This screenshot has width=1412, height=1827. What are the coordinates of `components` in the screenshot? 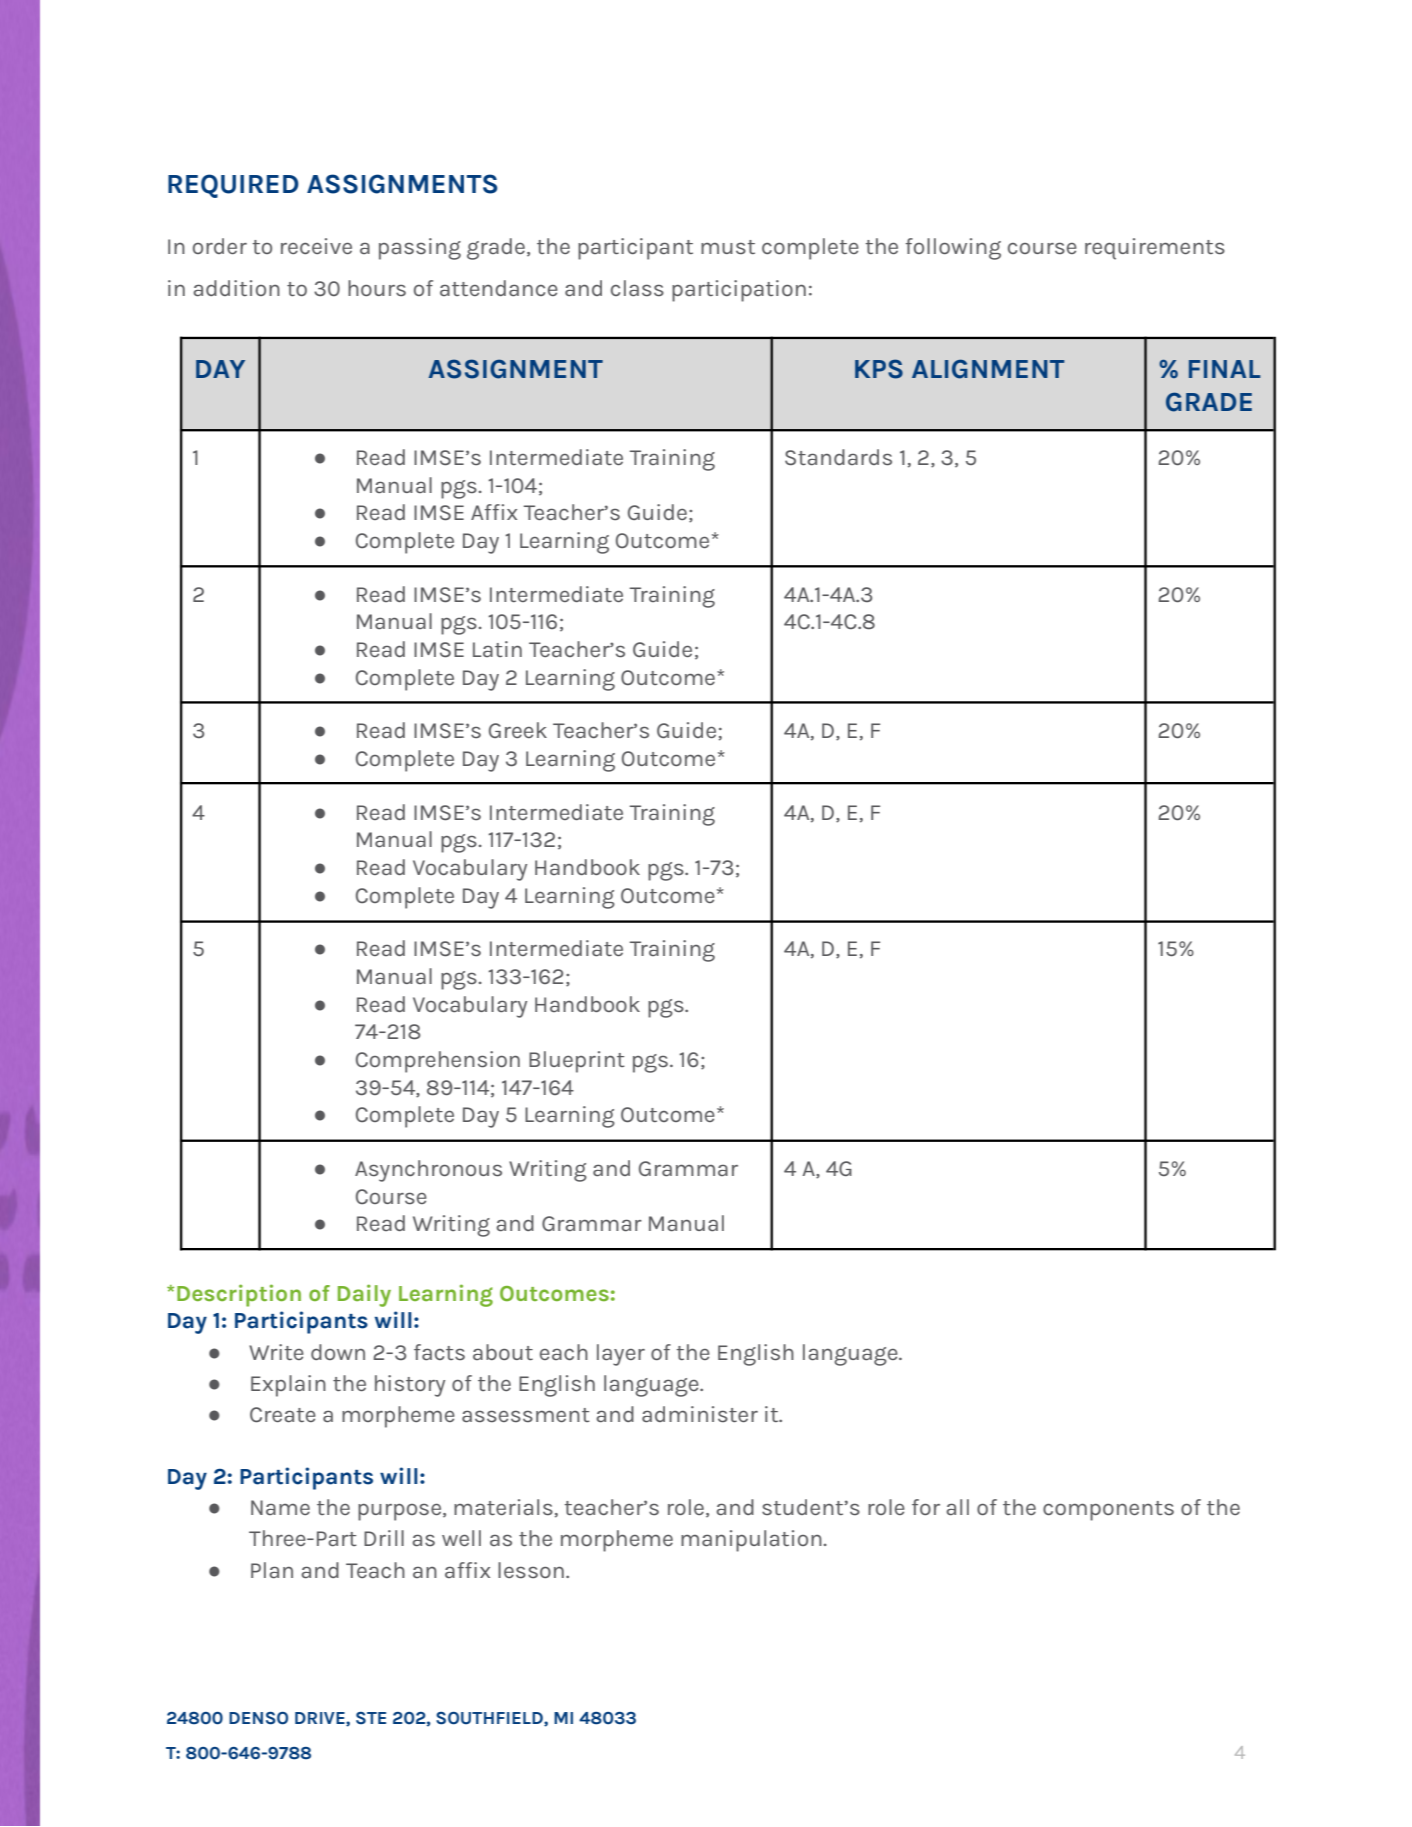 It's located at (1108, 1511).
